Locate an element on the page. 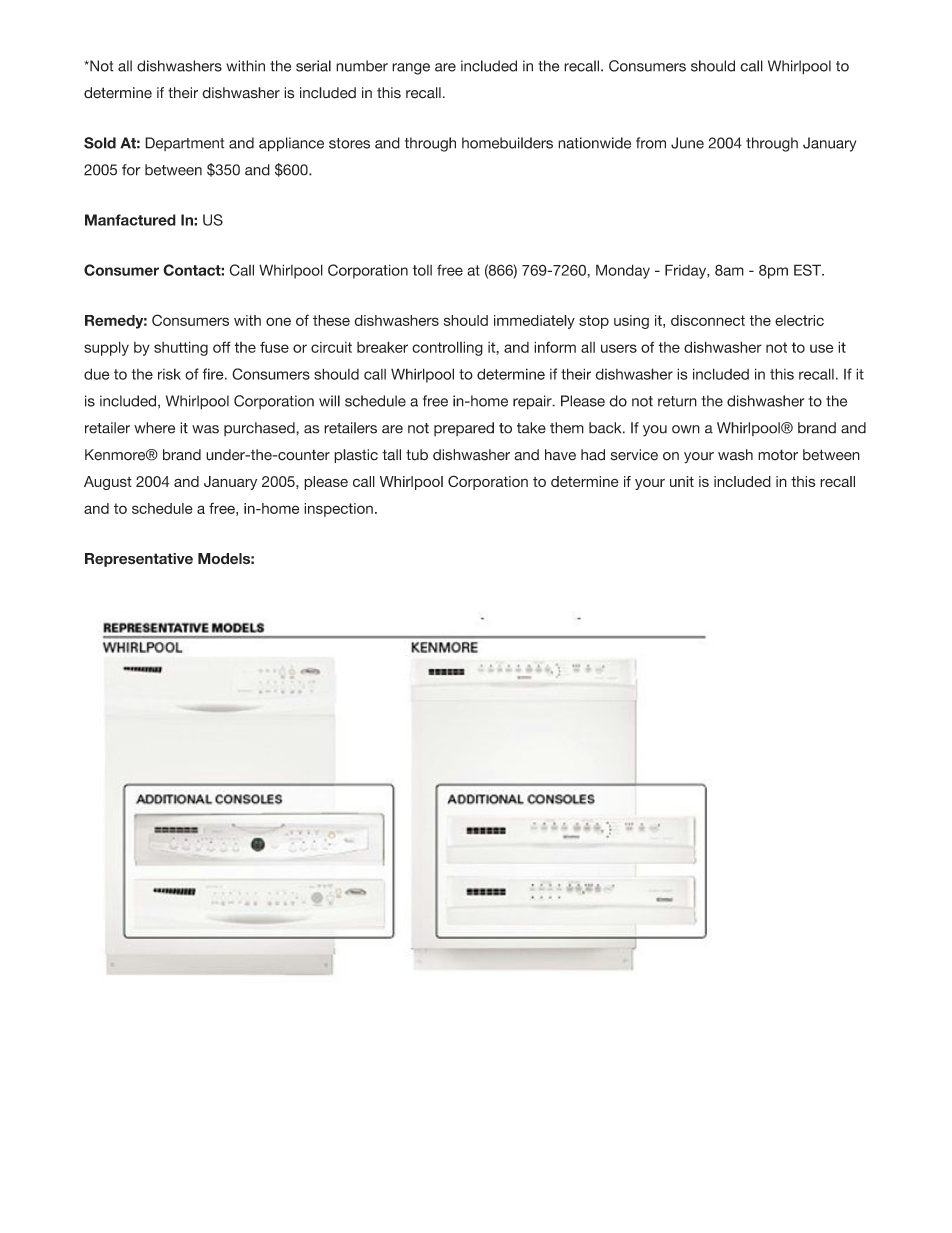  motor is located at coordinates (778, 455).
